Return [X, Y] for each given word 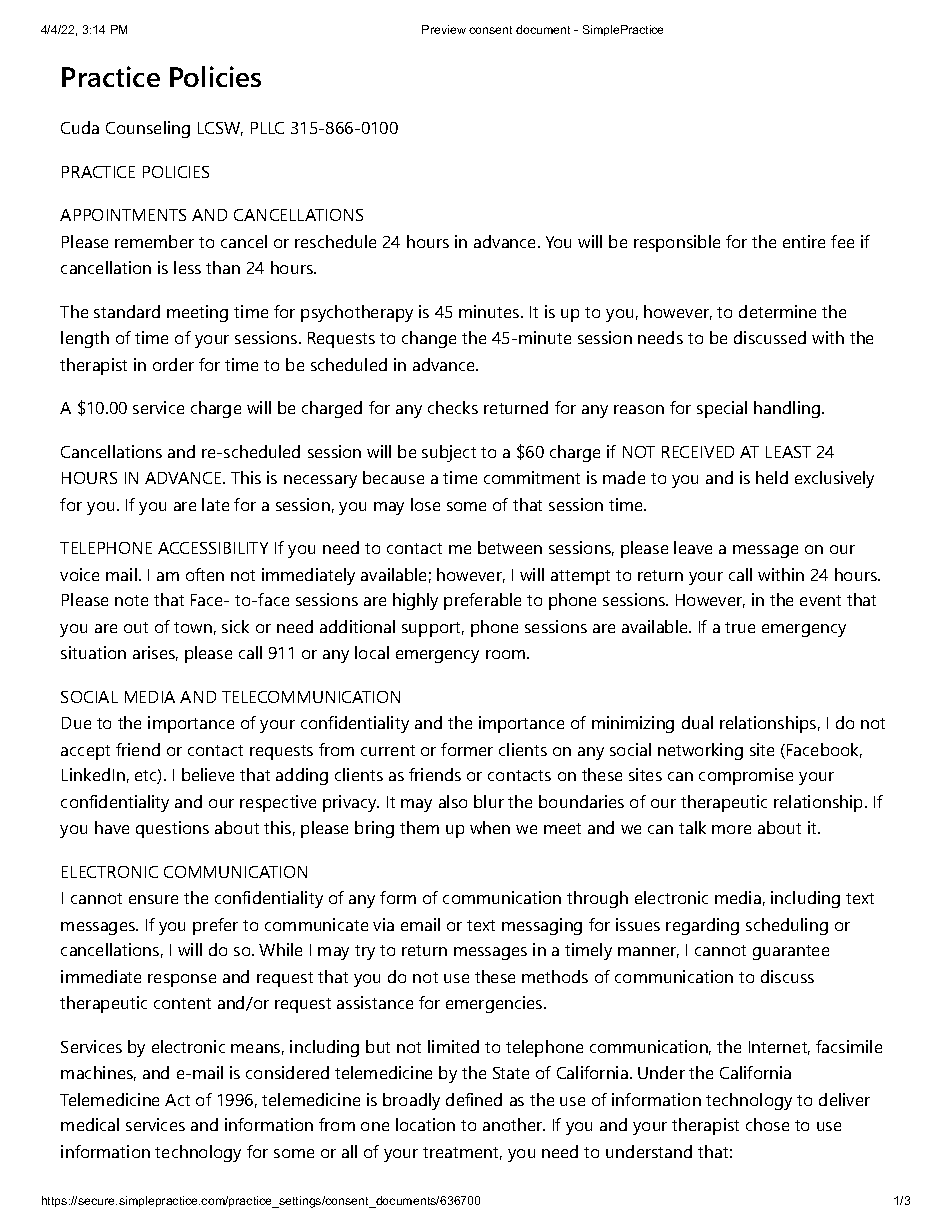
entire [804, 241]
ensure [153, 899]
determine [777, 311]
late [215, 504]
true [740, 627]
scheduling [787, 926]
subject [449, 453]
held [772, 477]
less [187, 267]
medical [90, 1124]
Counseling [148, 129]
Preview [444, 29]
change [429, 339]
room [505, 654]
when [490, 827]
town [193, 627]
